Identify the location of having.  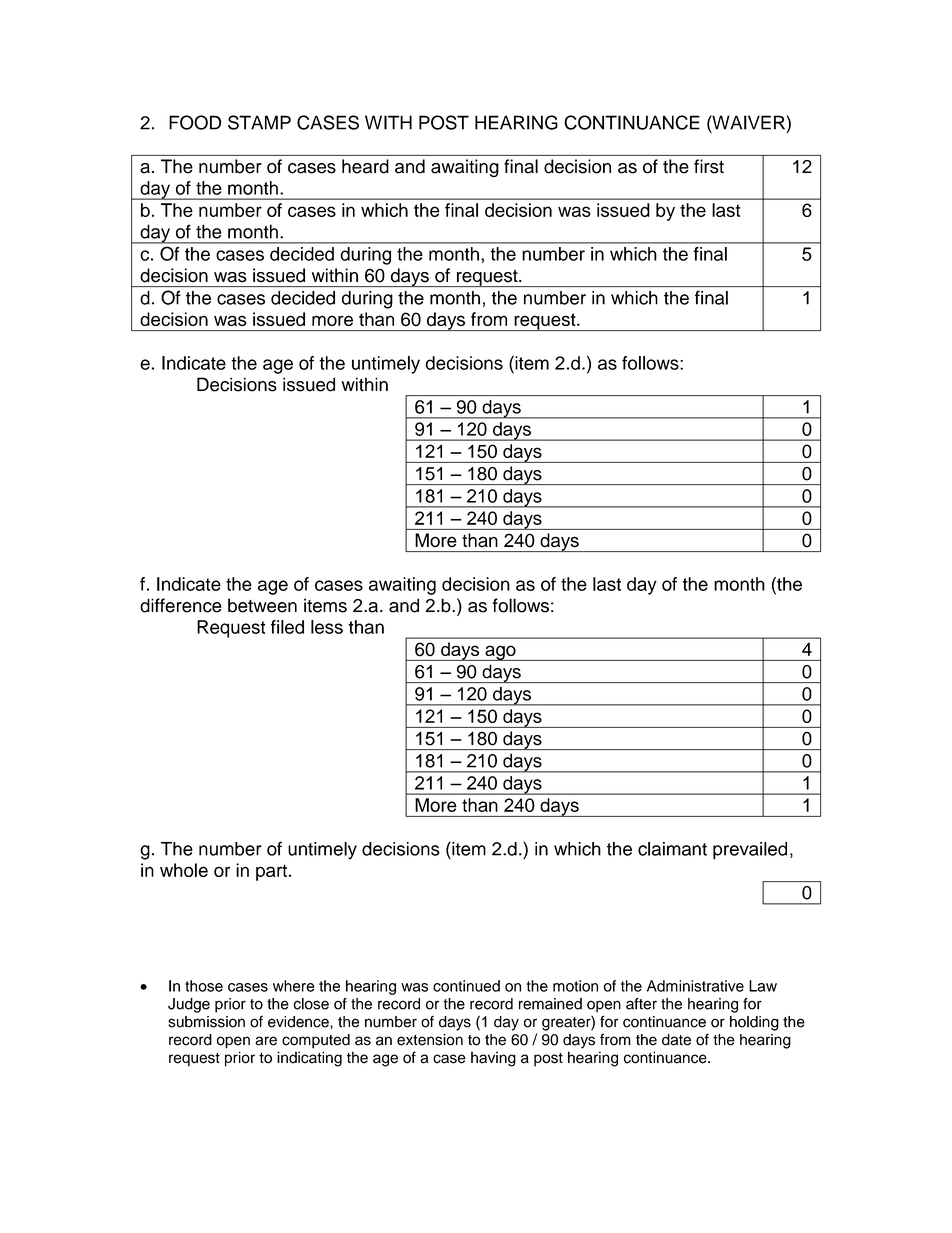
(493, 1059).
